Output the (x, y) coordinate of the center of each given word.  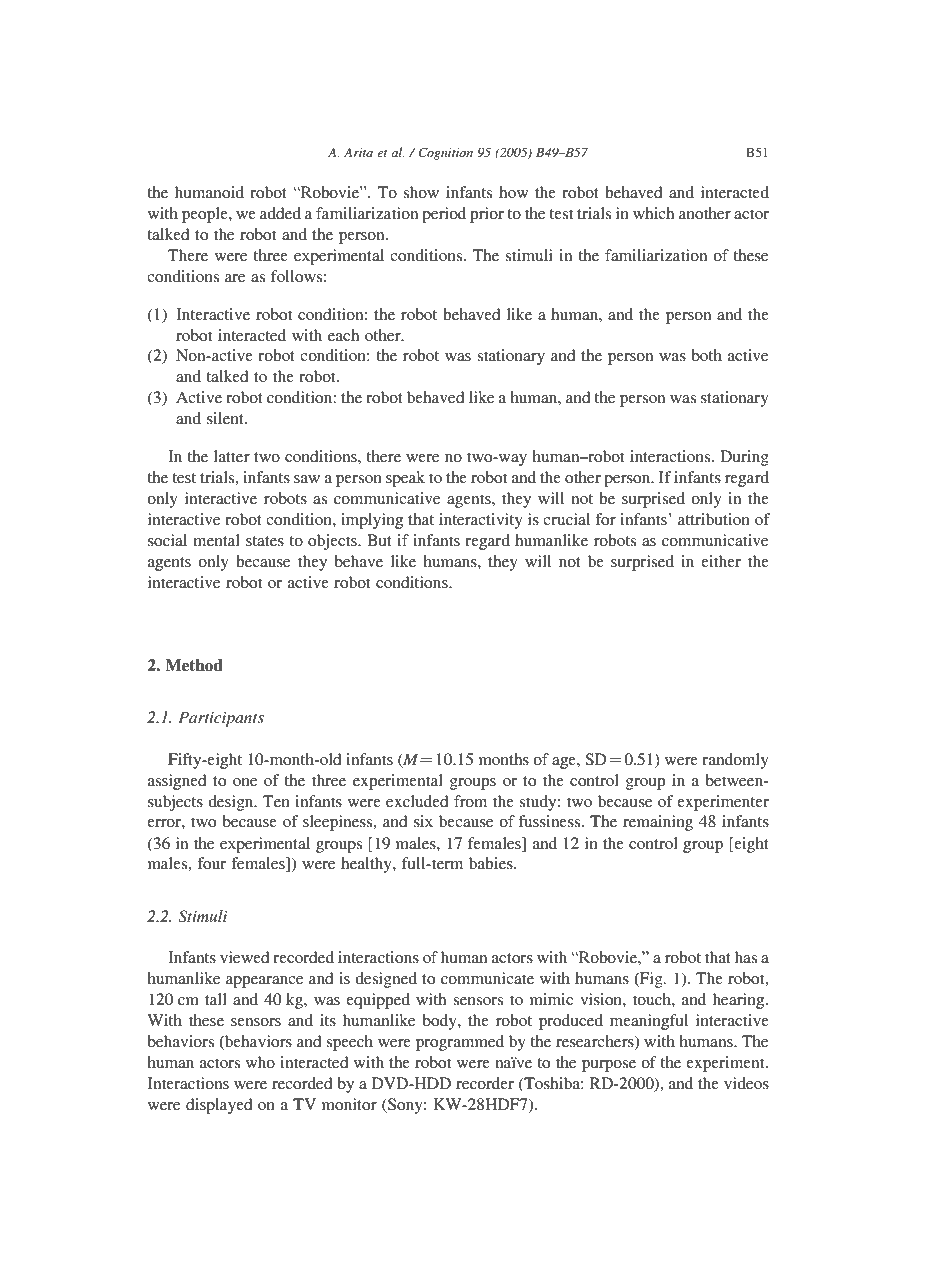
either (721, 561)
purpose (609, 1066)
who (260, 1062)
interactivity (481, 521)
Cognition (445, 153)
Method (194, 665)
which (653, 213)
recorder (485, 1083)
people (206, 215)
